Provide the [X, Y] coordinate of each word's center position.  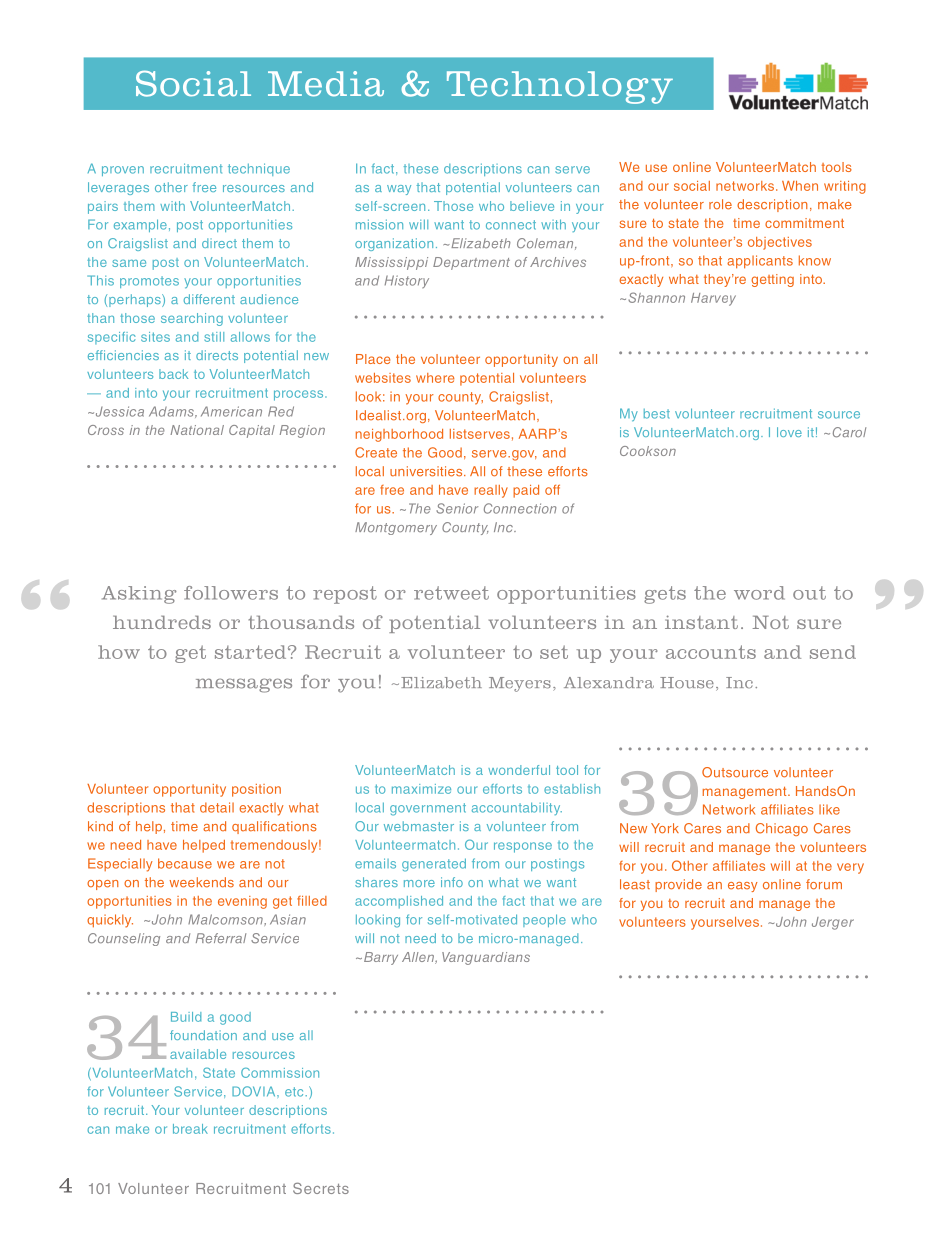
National [197, 430]
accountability [517, 808]
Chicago [782, 829]
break [190, 1129]
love [789, 432]
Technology [560, 87]
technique [259, 169]
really [491, 491]
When [800, 186]
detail [217, 807]
